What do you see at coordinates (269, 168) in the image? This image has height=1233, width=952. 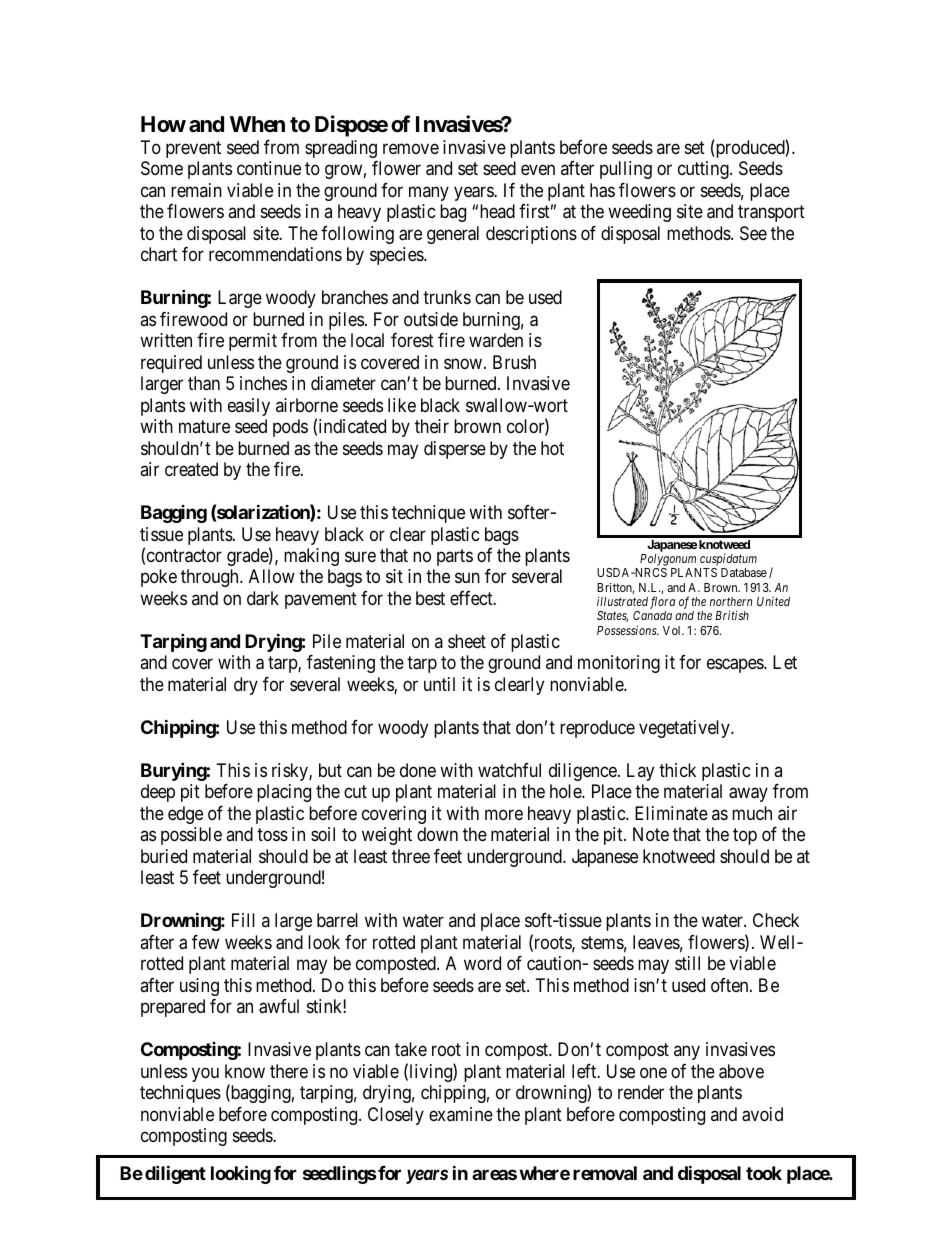 I see `continue` at bounding box center [269, 168].
